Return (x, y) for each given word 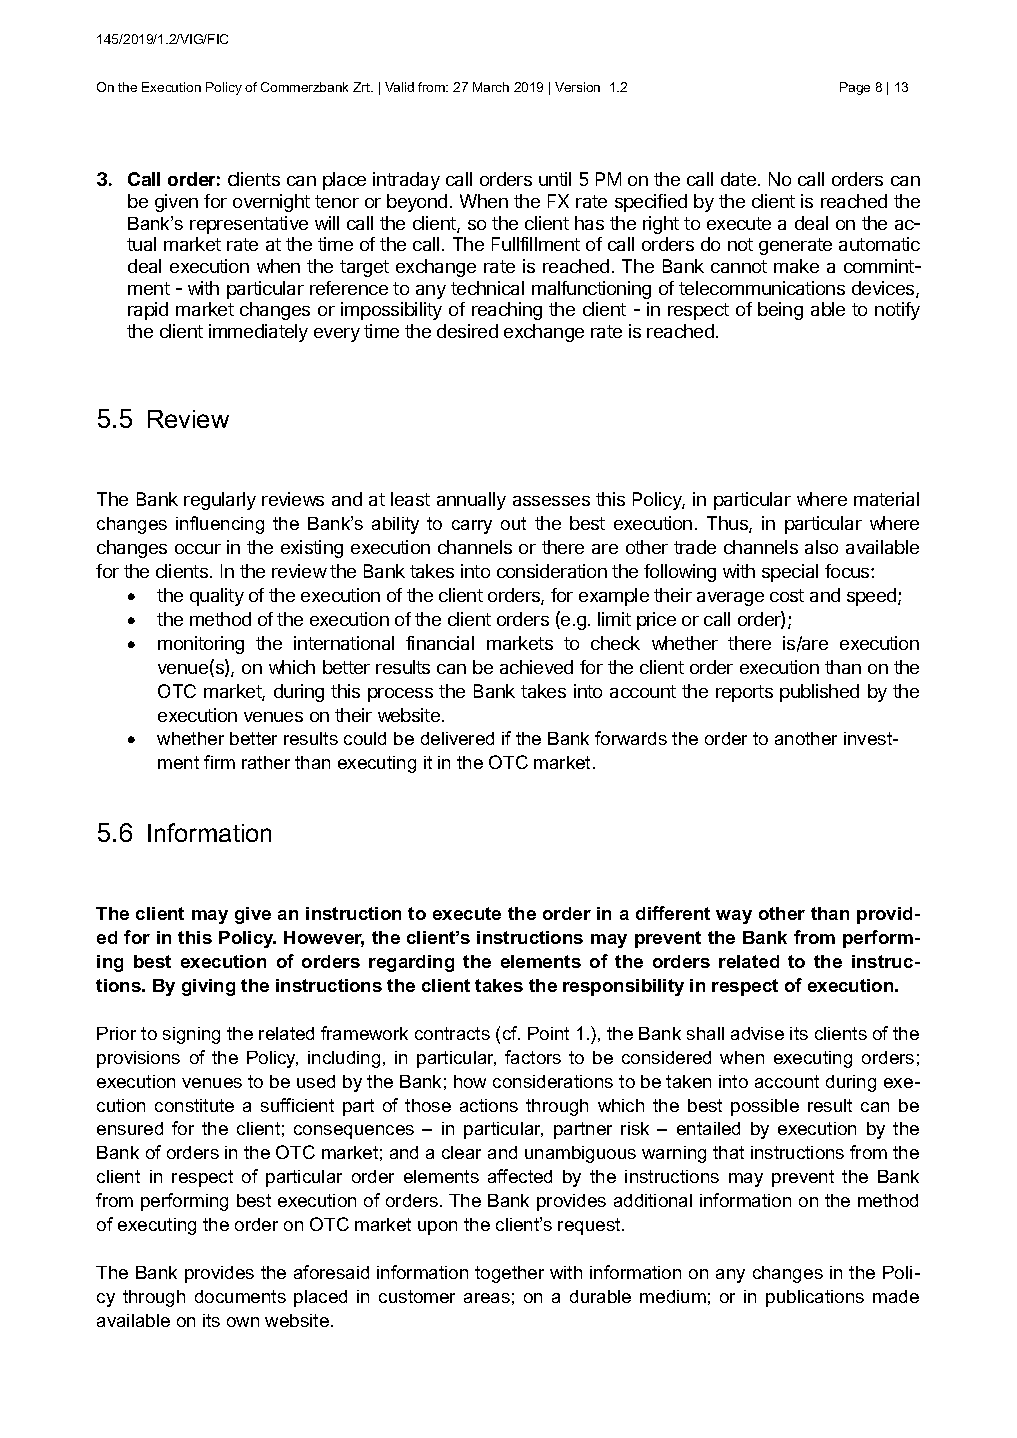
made (896, 1296)
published (819, 693)
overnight (271, 203)
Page (855, 88)
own (243, 1322)
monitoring (201, 645)
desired (467, 331)
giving (208, 987)
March (491, 87)
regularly (220, 501)
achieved (536, 667)
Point (548, 1033)
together (509, 1274)
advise (757, 1033)
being (780, 311)
